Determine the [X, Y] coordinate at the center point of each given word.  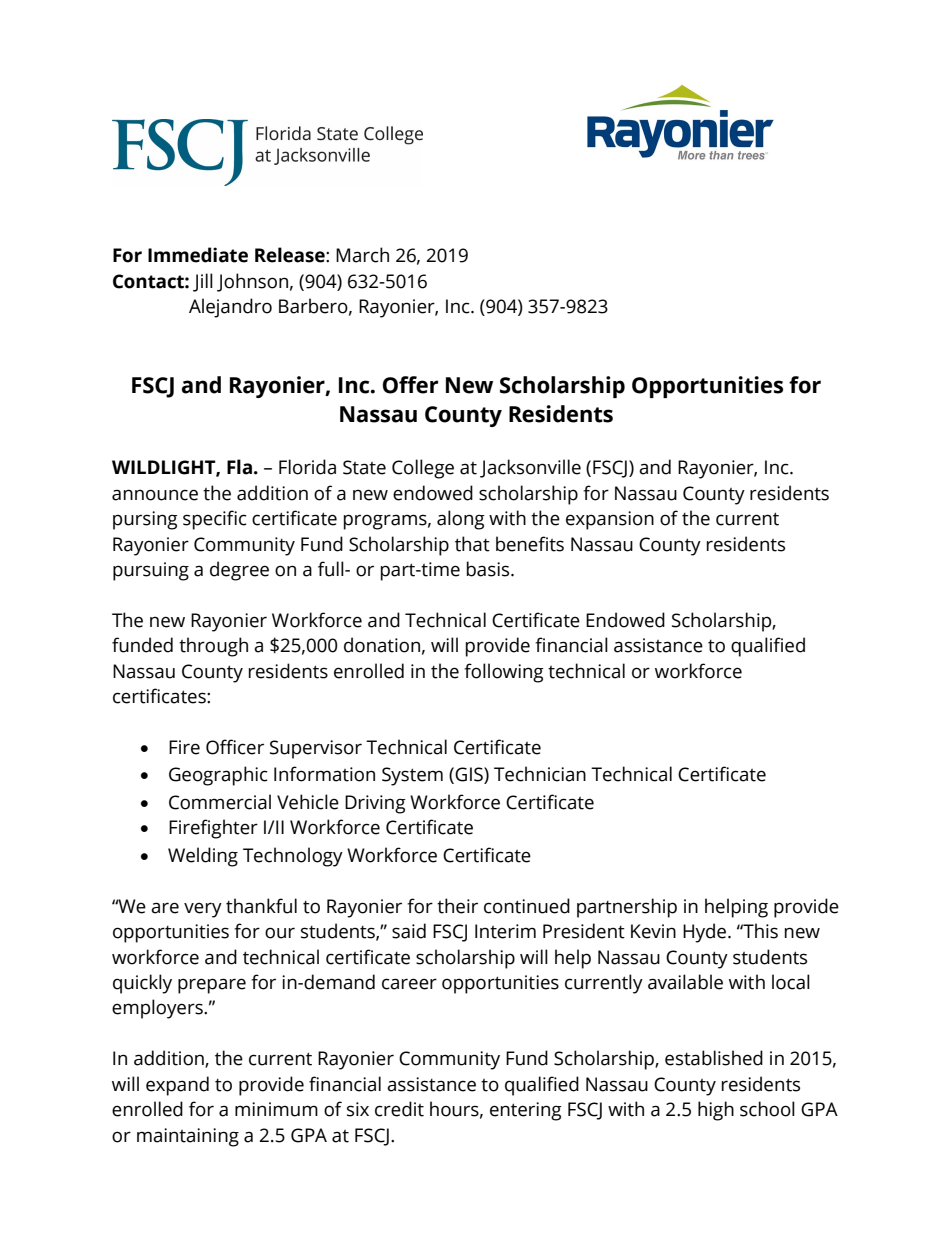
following [504, 673]
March [362, 255]
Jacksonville [530, 468]
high [716, 1111]
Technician [540, 774]
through [213, 647]
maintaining [188, 1137]
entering [526, 1111]
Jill [203, 282]
